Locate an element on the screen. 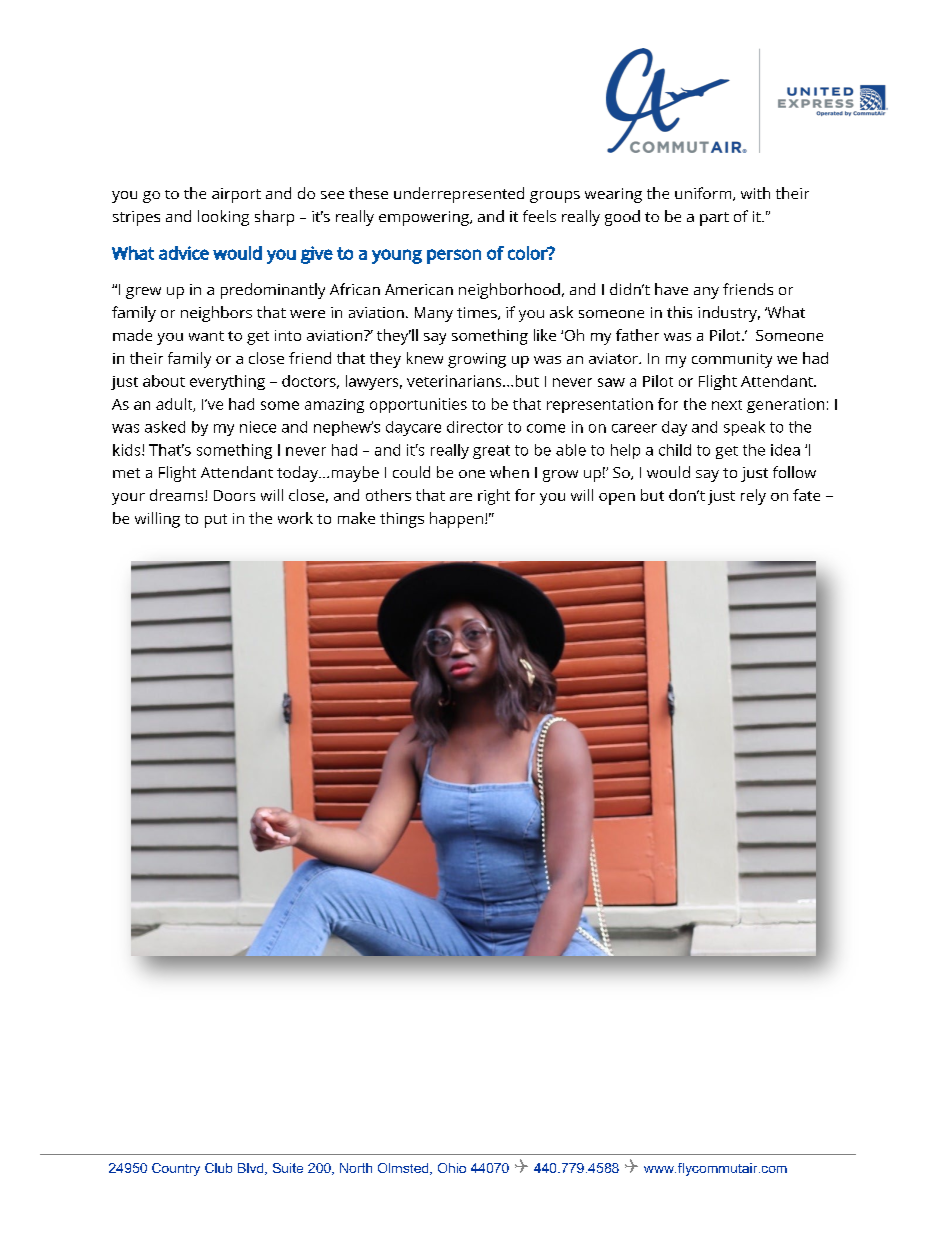  happen is located at coordinates (456, 520).
